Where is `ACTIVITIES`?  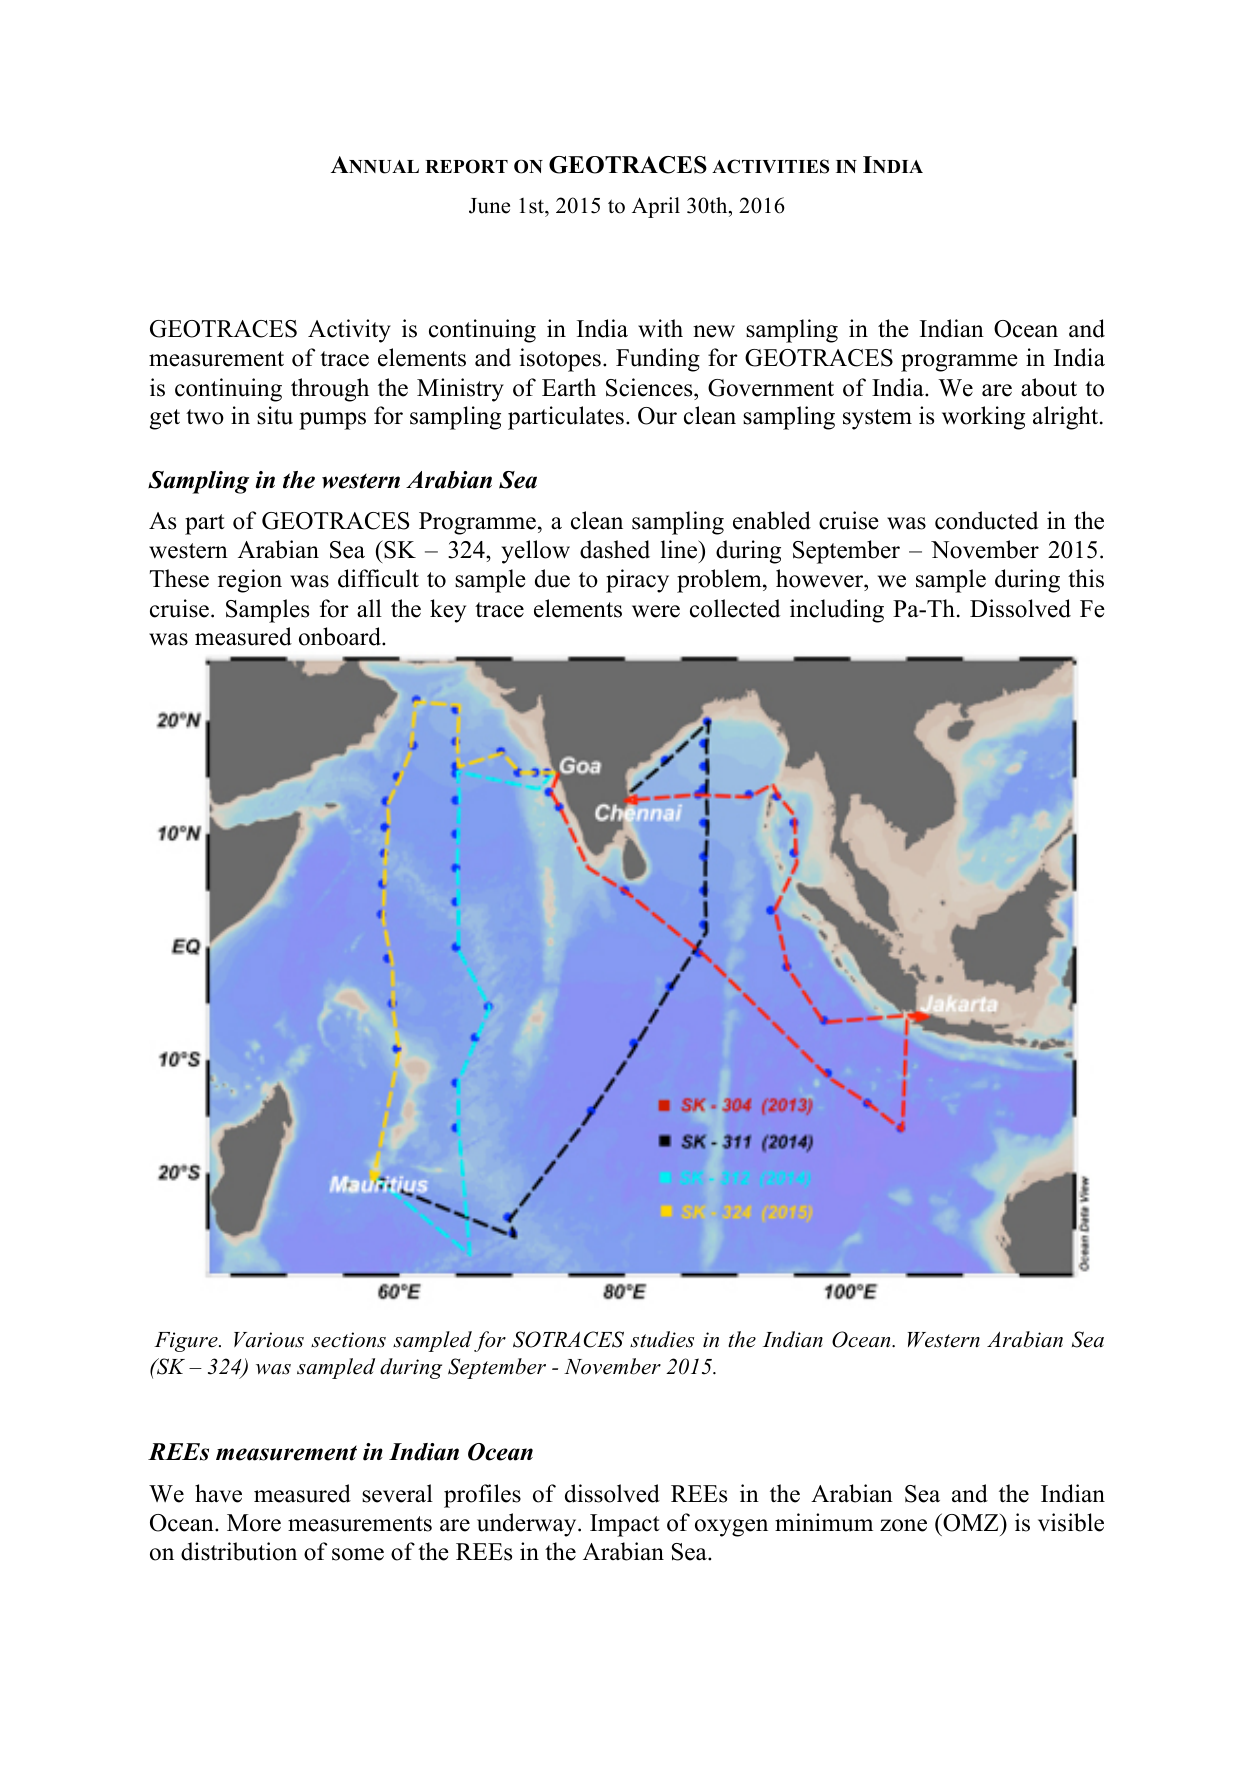
ACTIVITIES is located at coordinates (770, 166).
